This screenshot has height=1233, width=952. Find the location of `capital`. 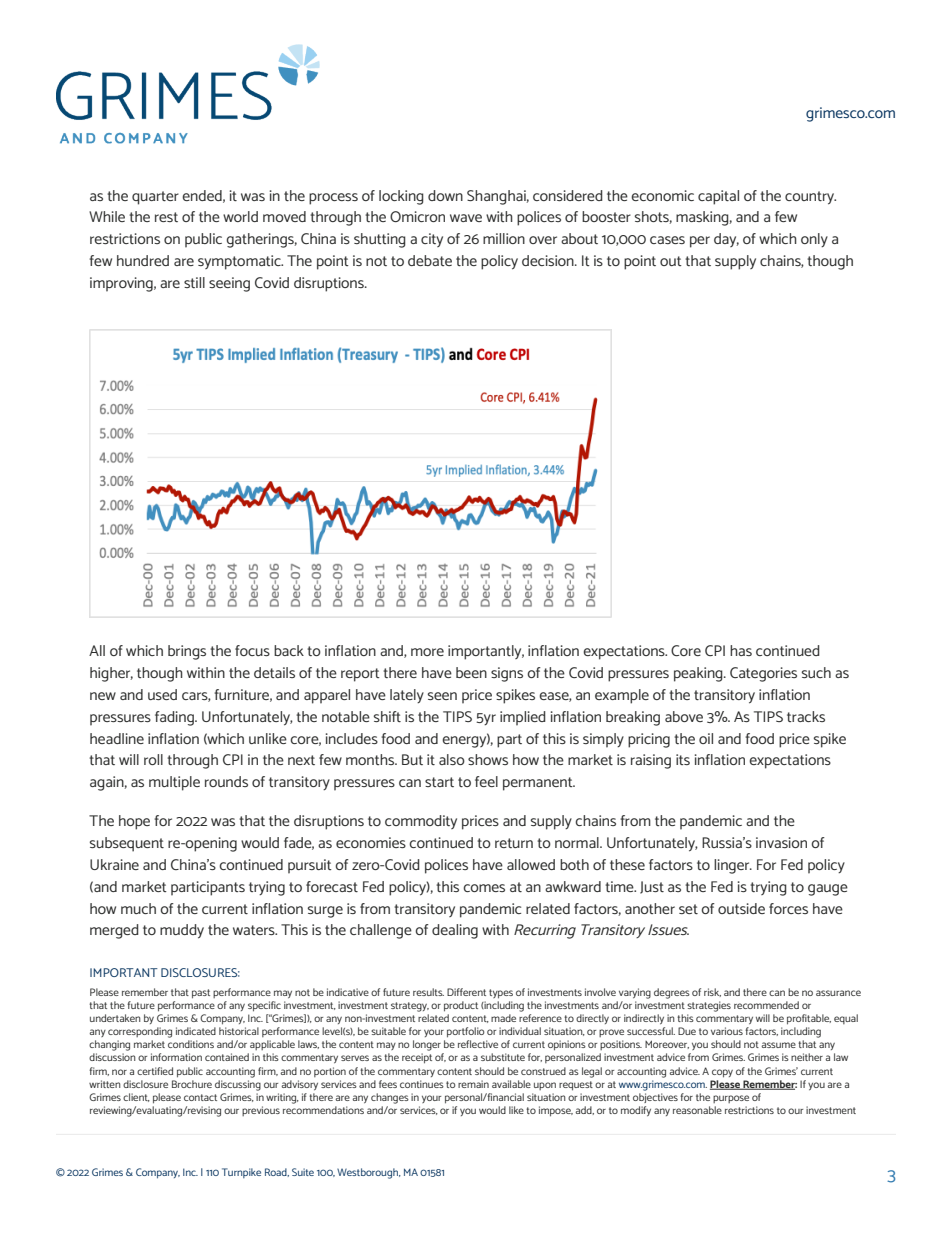

capital is located at coordinates (718, 197).
